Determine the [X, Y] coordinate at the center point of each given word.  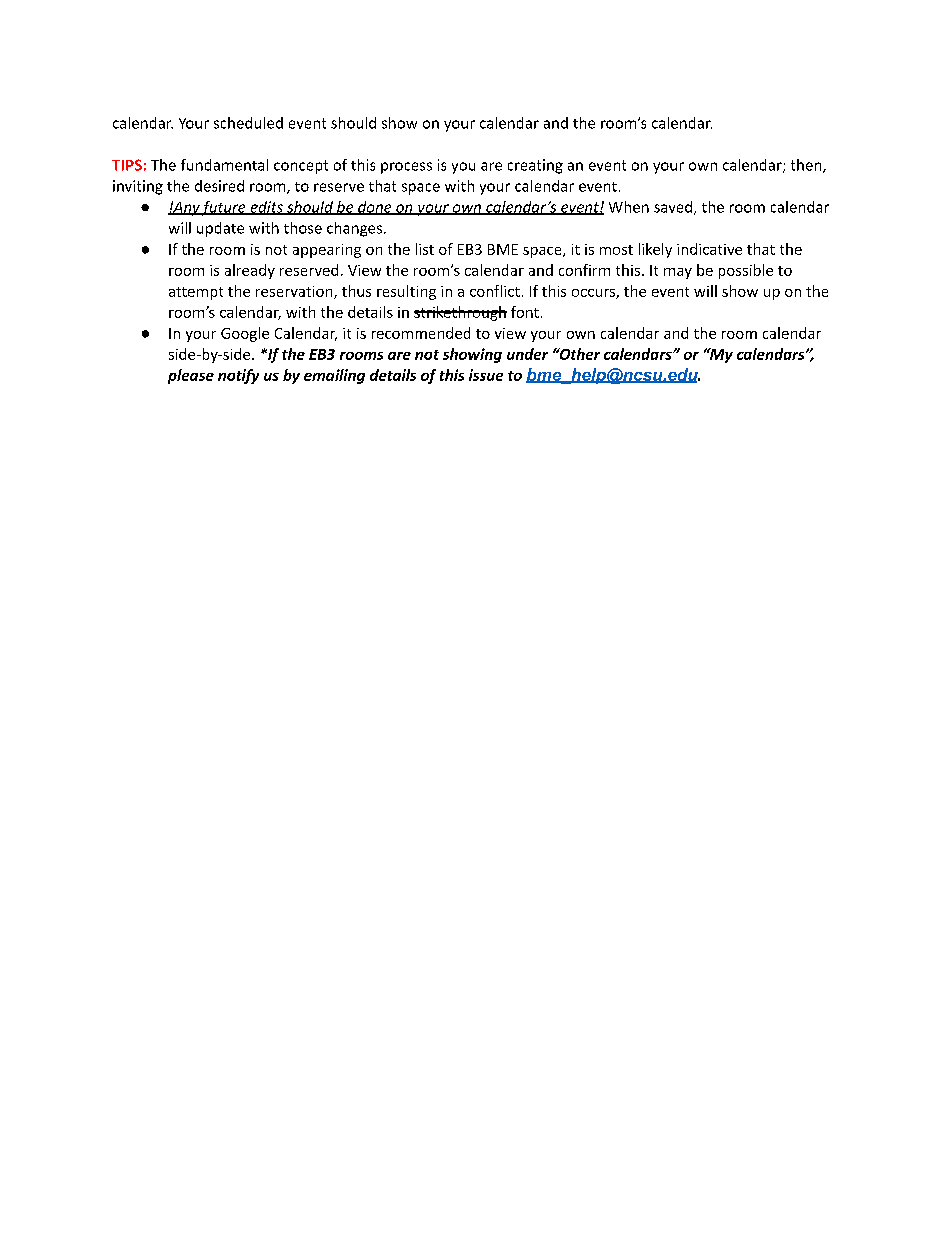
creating [535, 166]
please [191, 376]
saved [673, 207]
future [224, 208]
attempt [196, 293]
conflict [495, 291]
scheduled [248, 123]
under [527, 354]
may [678, 273]
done [375, 208]
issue [486, 375]
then [807, 166]
